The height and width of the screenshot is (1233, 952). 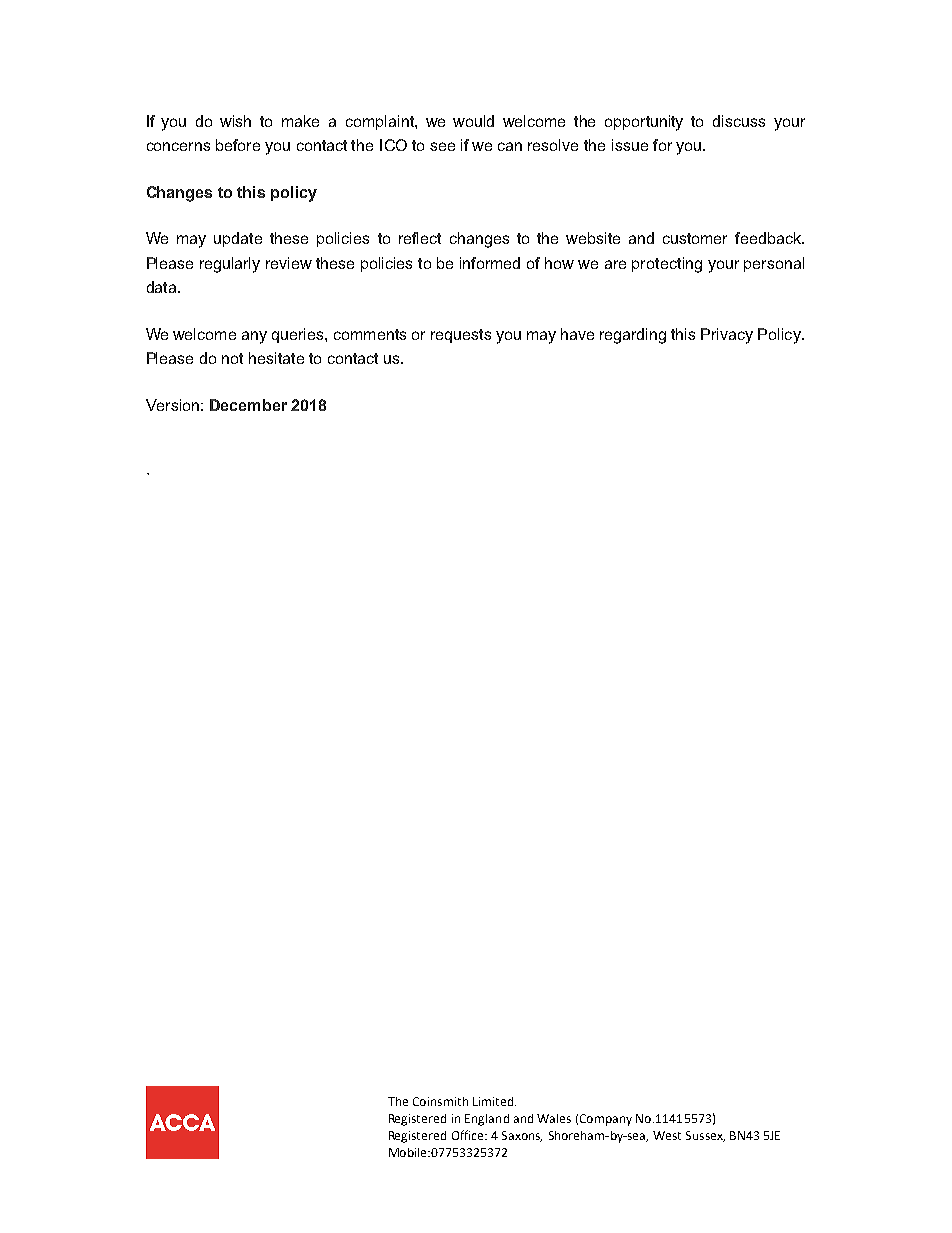 I want to click on requests, so click(x=461, y=336).
